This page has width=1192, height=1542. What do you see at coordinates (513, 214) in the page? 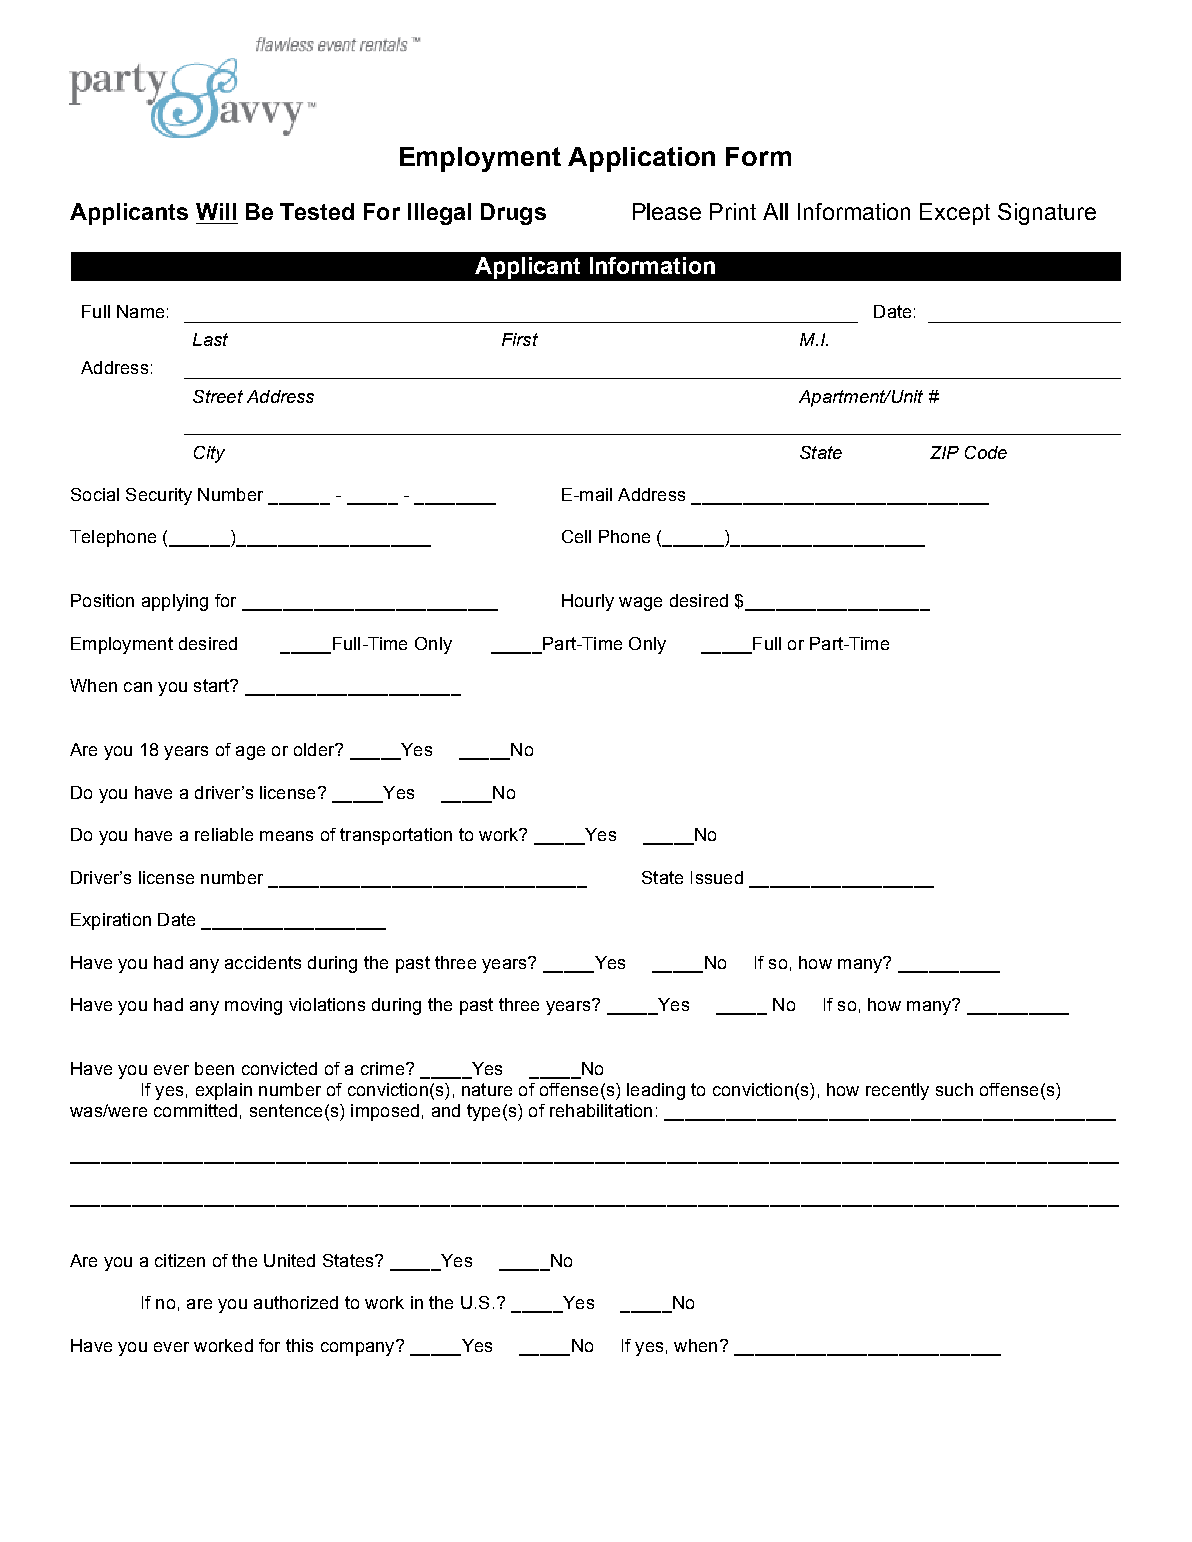
I see `Drugs` at bounding box center [513, 214].
